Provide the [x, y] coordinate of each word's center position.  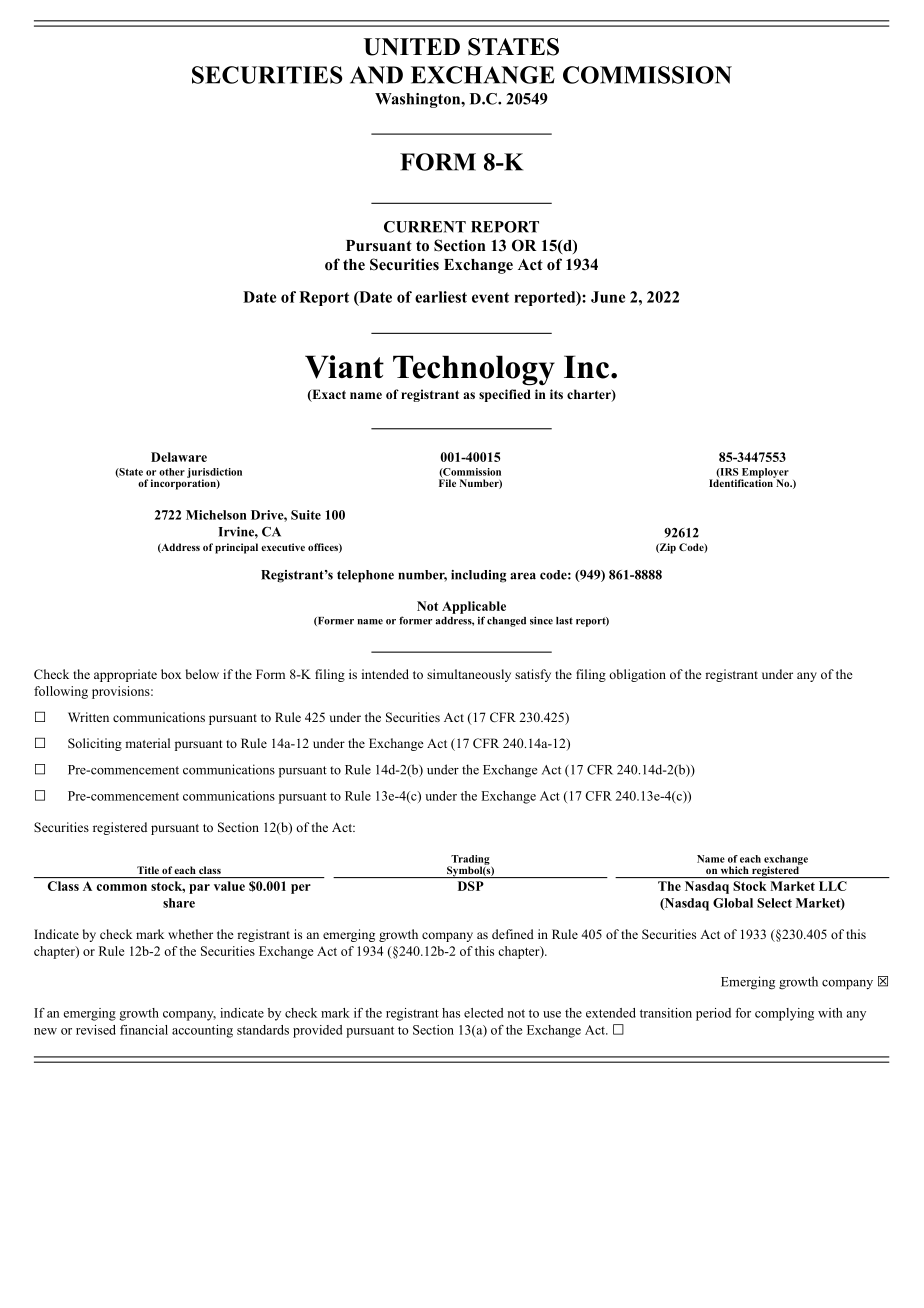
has [451, 1013]
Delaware [179, 457]
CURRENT [425, 227]
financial [144, 1030]
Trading [470, 861]
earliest [441, 297]
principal [236, 548]
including [478, 576]
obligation [637, 675]
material [147, 743]
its [556, 394]
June [608, 297]
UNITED [412, 47]
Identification [742, 482]
